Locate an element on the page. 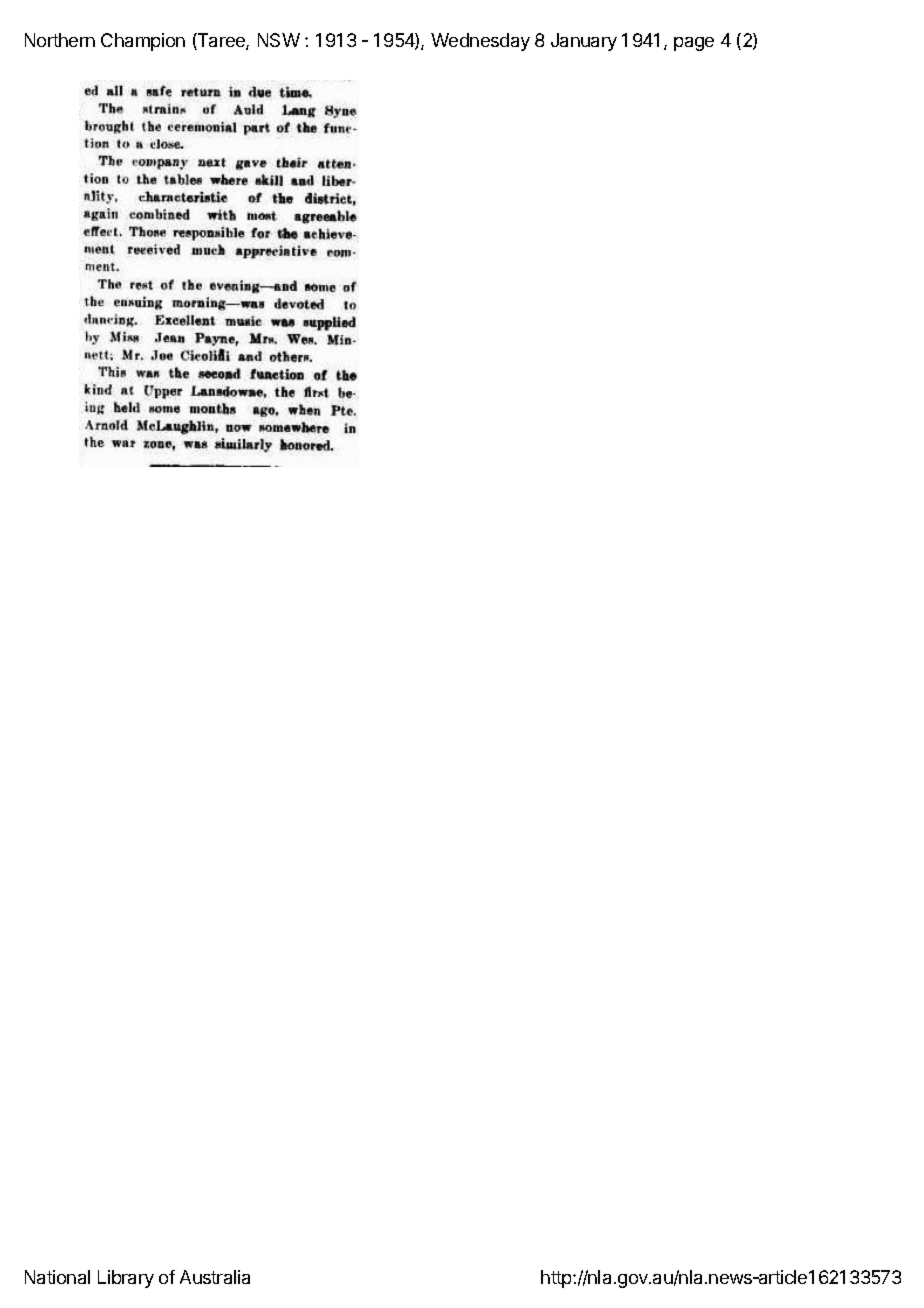  NSW is located at coordinates (279, 40).
